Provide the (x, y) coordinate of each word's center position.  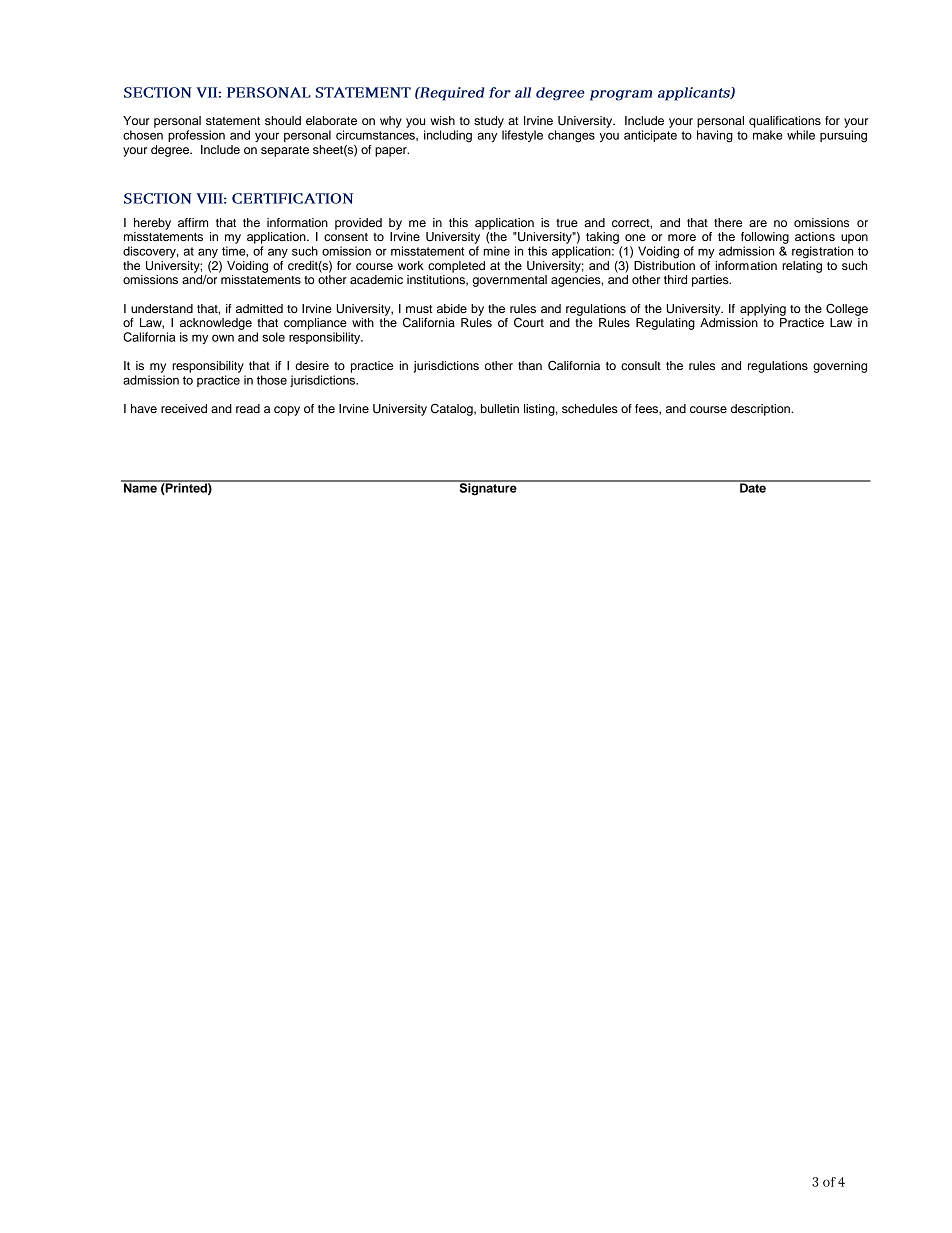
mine (496, 251)
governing (840, 367)
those (272, 380)
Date (753, 487)
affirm (193, 222)
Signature (488, 488)
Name (140, 487)
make (768, 135)
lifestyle (522, 136)
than (530, 365)
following (765, 238)
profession (196, 136)
